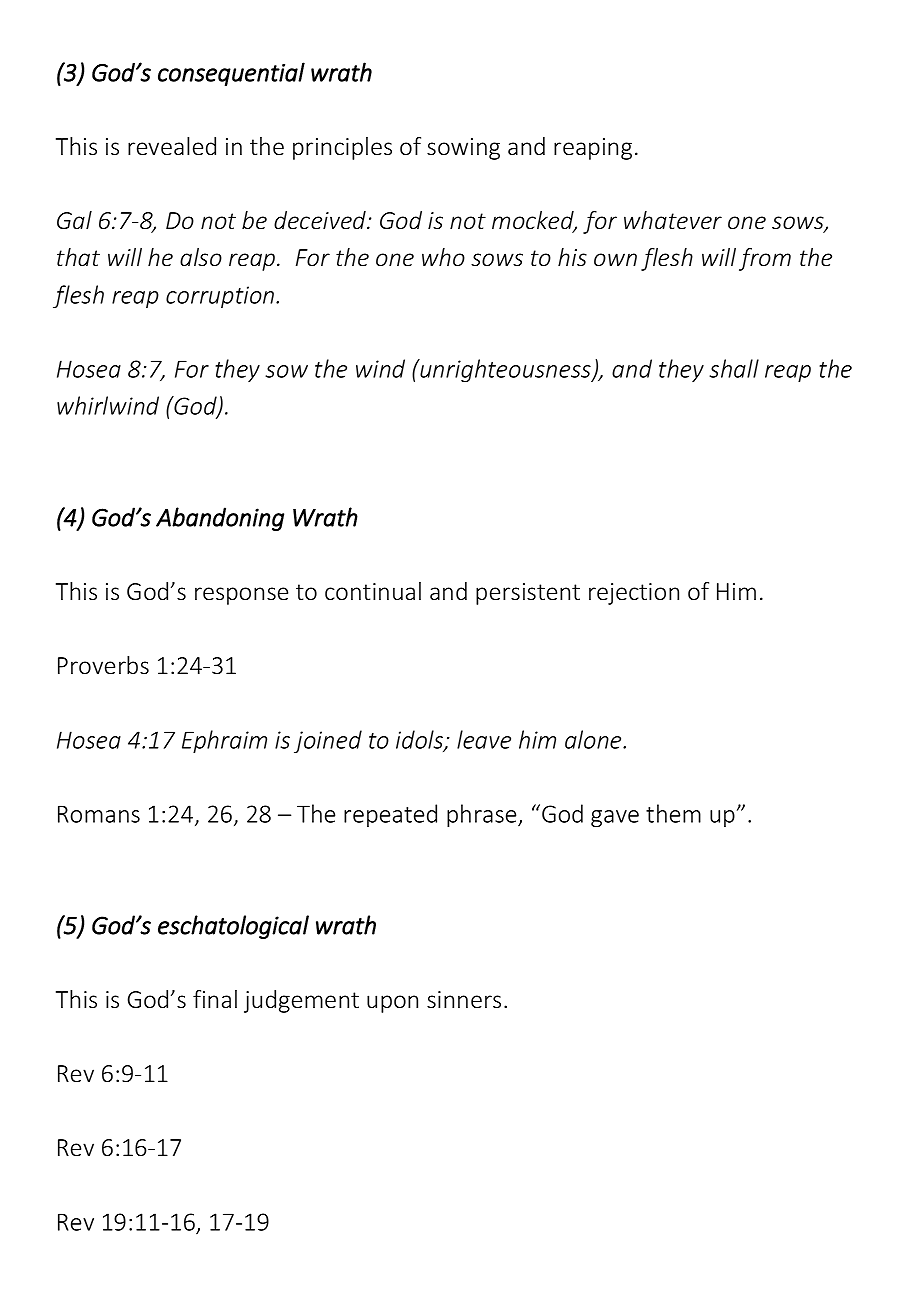 This image has height=1308, width=924. What do you see at coordinates (734, 368) in the image?
I see `shall` at bounding box center [734, 368].
